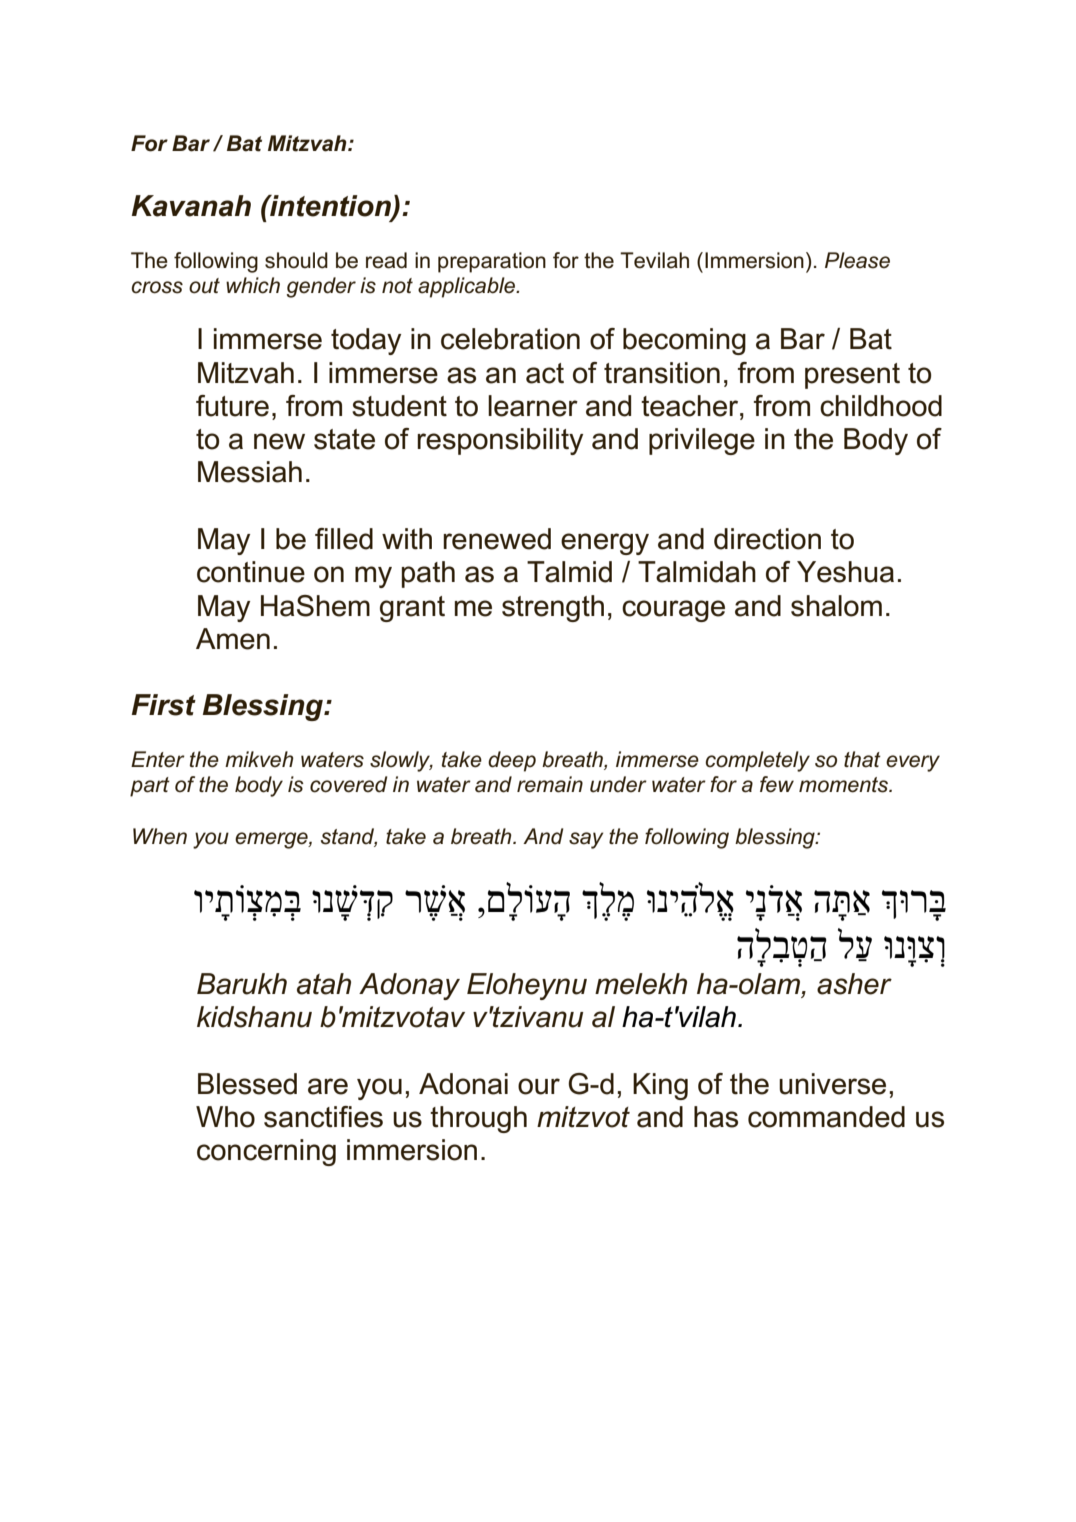 The height and width of the screenshot is (1522, 1076). I want to click on renewed, so click(497, 539).
